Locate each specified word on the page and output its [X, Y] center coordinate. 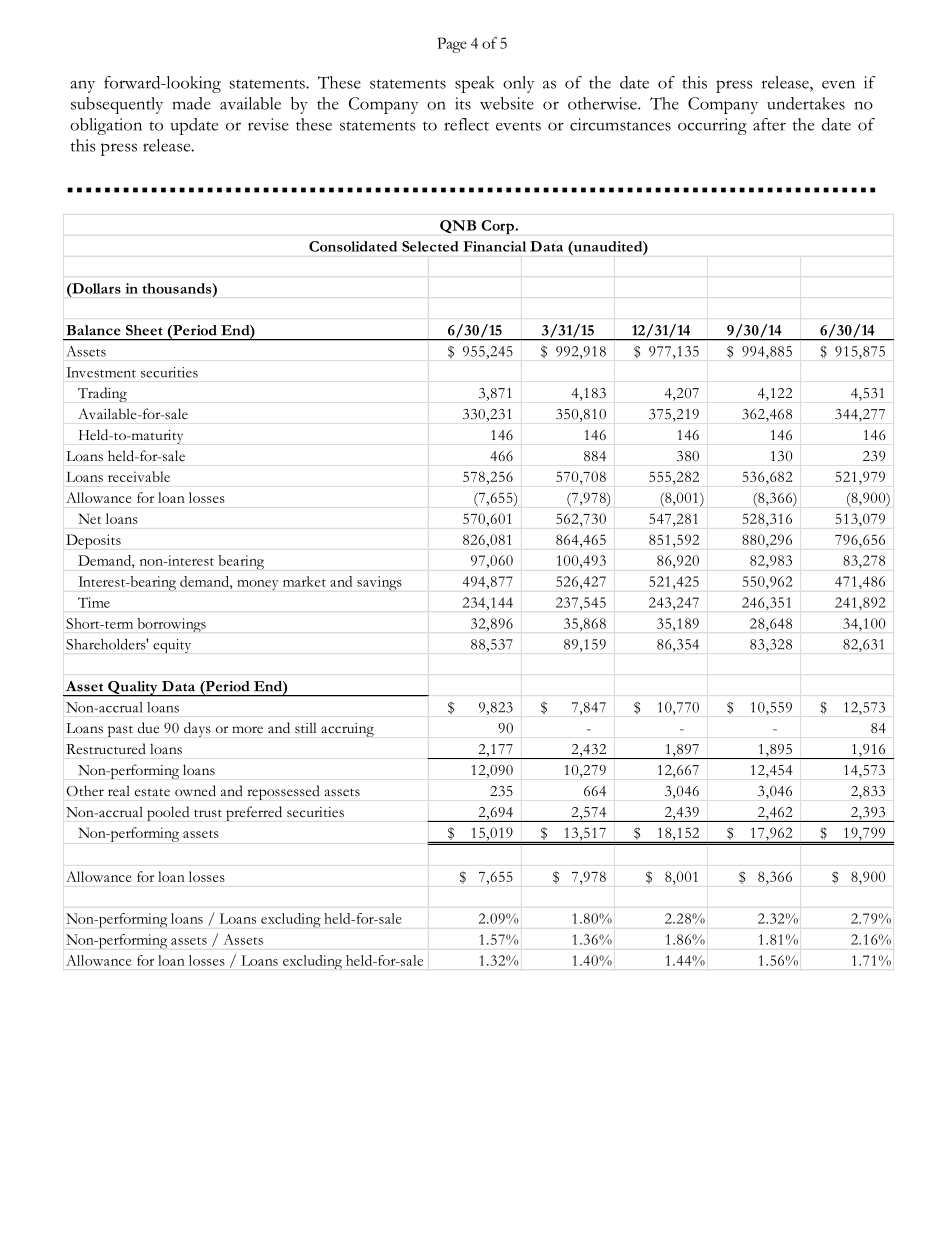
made [192, 103]
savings [379, 583]
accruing [347, 730]
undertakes [806, 103]
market [304, 581]
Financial [494, 246]
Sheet [144, 330]
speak [474, 84]
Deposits [93, 541]
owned [195, 791]
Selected [430, 246]
